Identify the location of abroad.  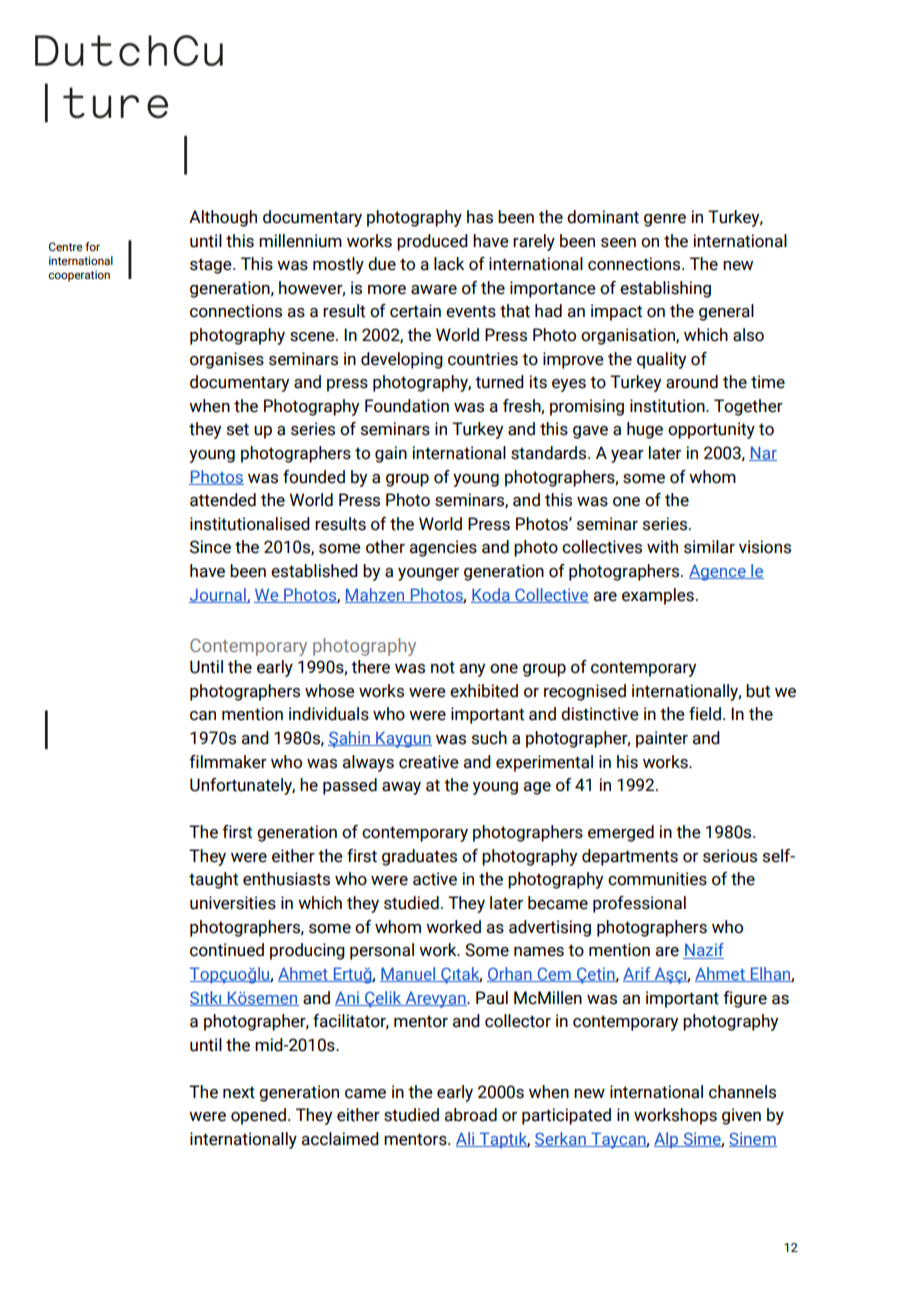
(471, 1115).
